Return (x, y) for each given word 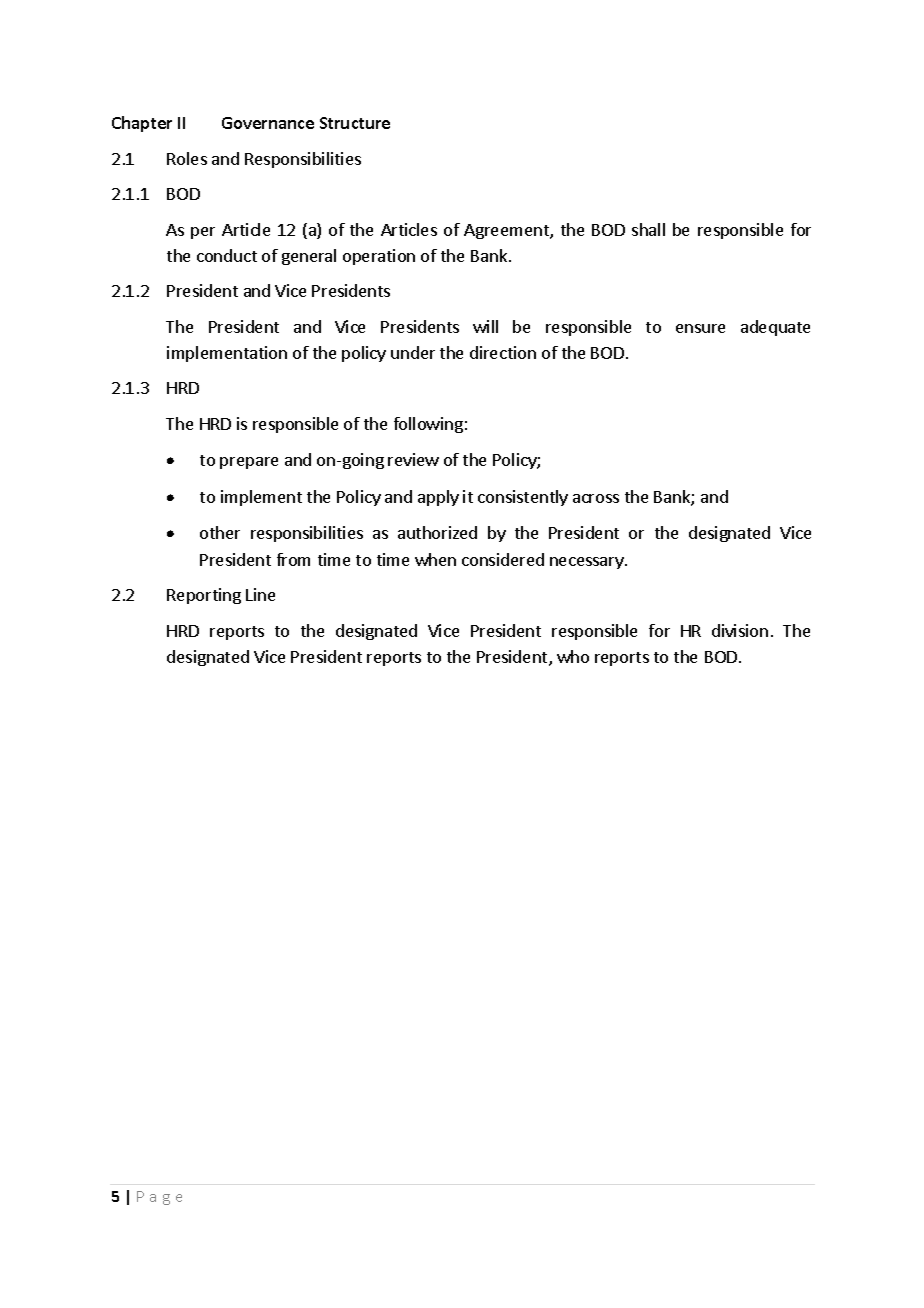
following (428, 425)
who (573, 656)
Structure (355, 123)
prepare (249, 463)
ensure (700, 328)
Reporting (204, 596)
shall (648, 229)
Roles (187, 158)
